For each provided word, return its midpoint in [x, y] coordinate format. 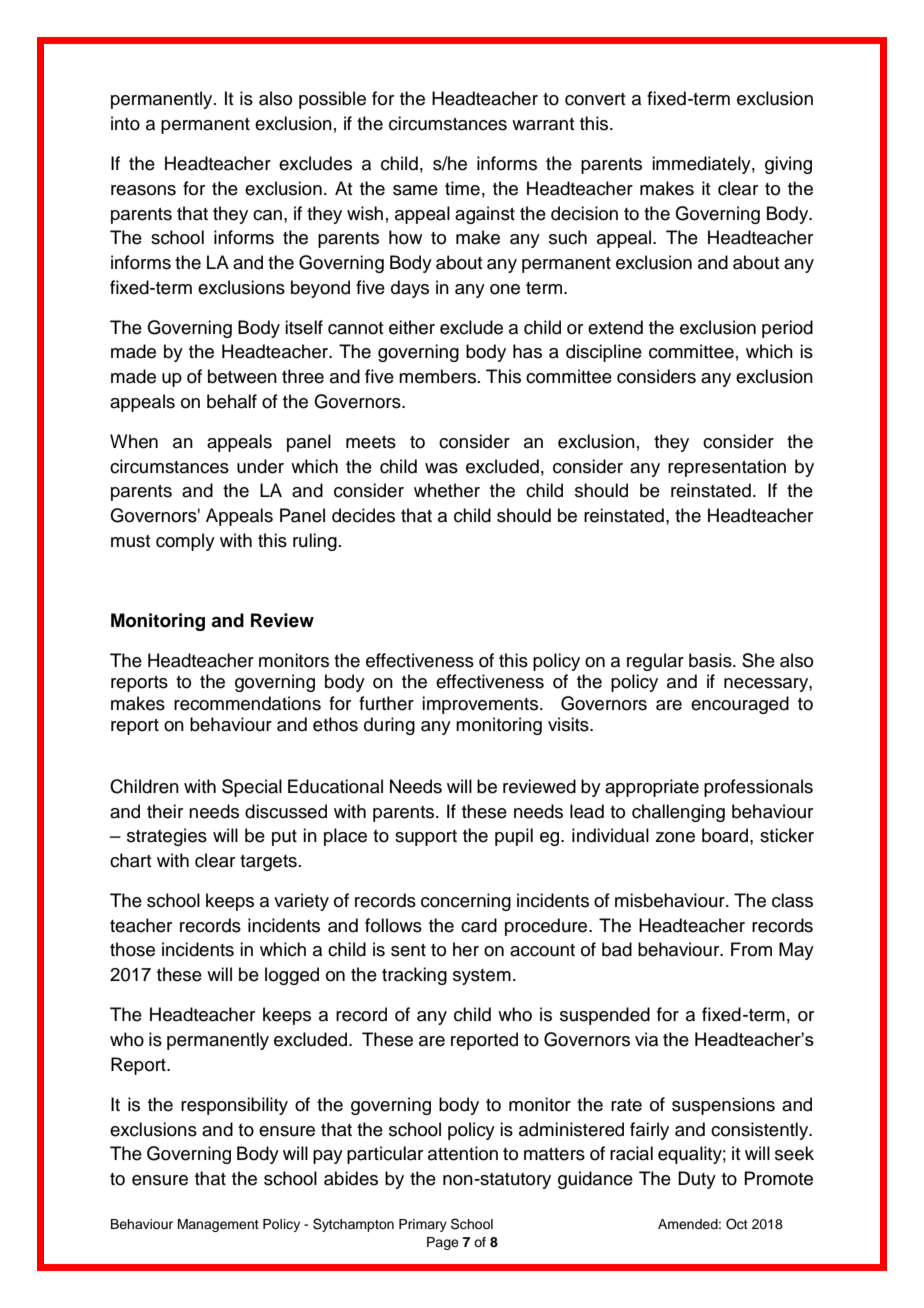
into [125, 123]
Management [218, 1225]
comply [185, 542]
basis [711, 660]
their [165, 811]
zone [675, 837]
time [462, 188]
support [426, 838]
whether [447, 490]
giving [788, 165]
